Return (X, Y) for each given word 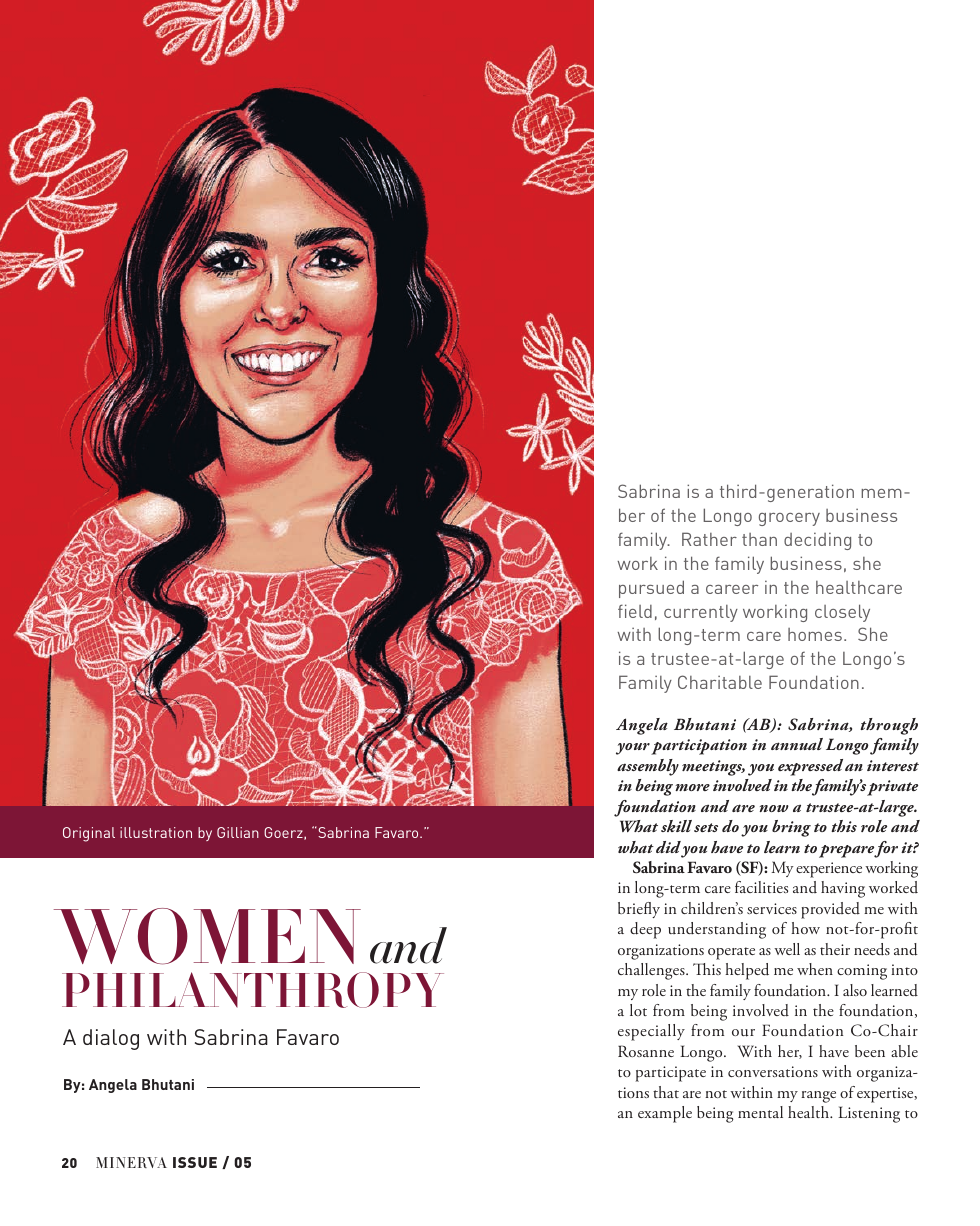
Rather (709, 539)
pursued (651, 589)
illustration (156, 832)
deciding (817, 541)
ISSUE (195, 1162)
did (669, 848)
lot (638, 1010)
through (889, 726)
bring (791, 828)
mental (760, 1112)
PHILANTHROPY (253, 990)
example (665, 1114)
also (855, 990)
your (633, 749)
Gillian (238, 832)
